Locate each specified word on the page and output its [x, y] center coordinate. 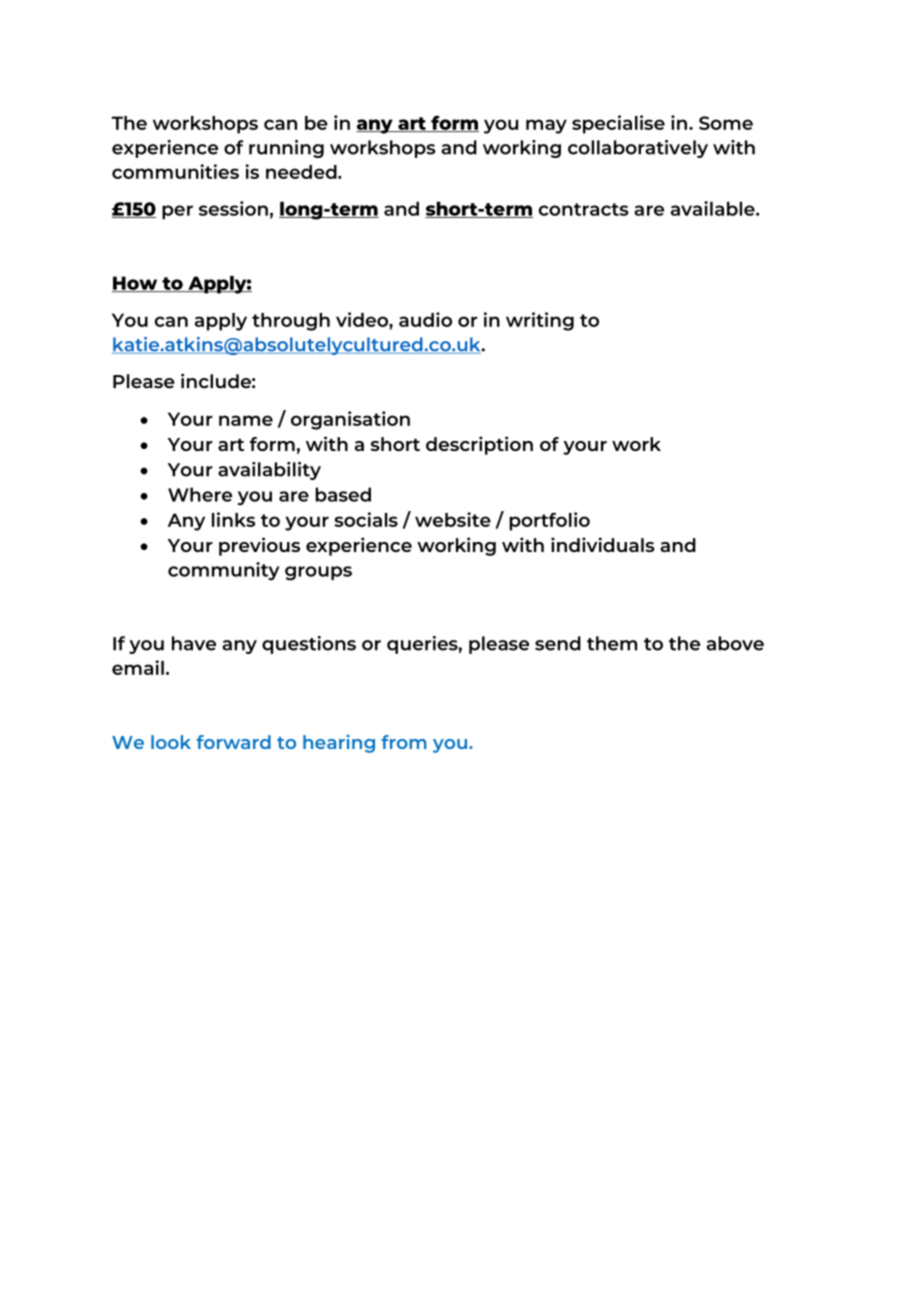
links [233, 519]
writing [540, 321]
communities [175, 171]
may [546, 126]
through [291, 322]
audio [425, 319]
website [453, 519]
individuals [602, 544]
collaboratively [638, 149]
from [403, 742]
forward [233, 742]
